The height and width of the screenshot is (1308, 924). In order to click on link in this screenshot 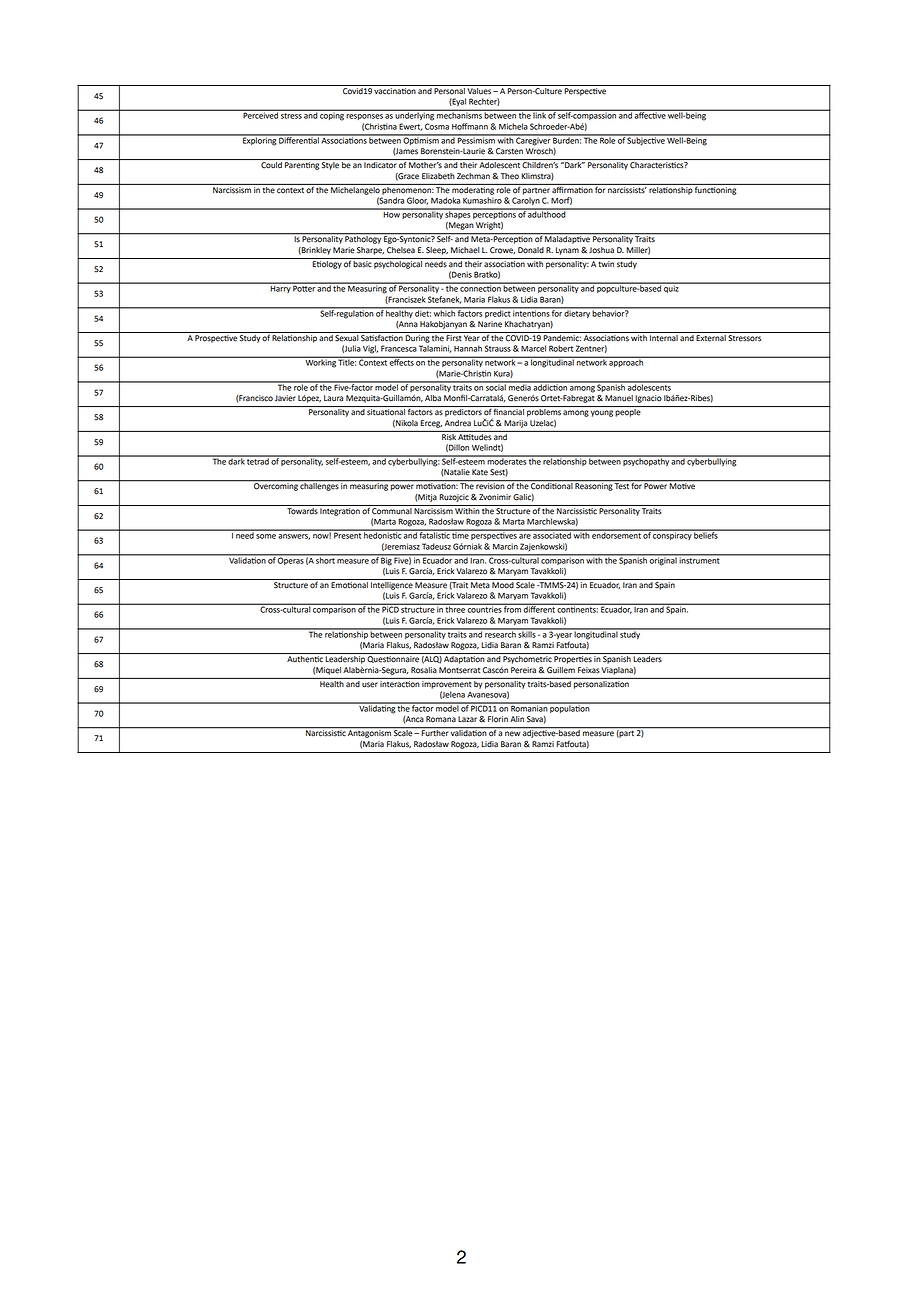, I will do `click(540, 114)`.
